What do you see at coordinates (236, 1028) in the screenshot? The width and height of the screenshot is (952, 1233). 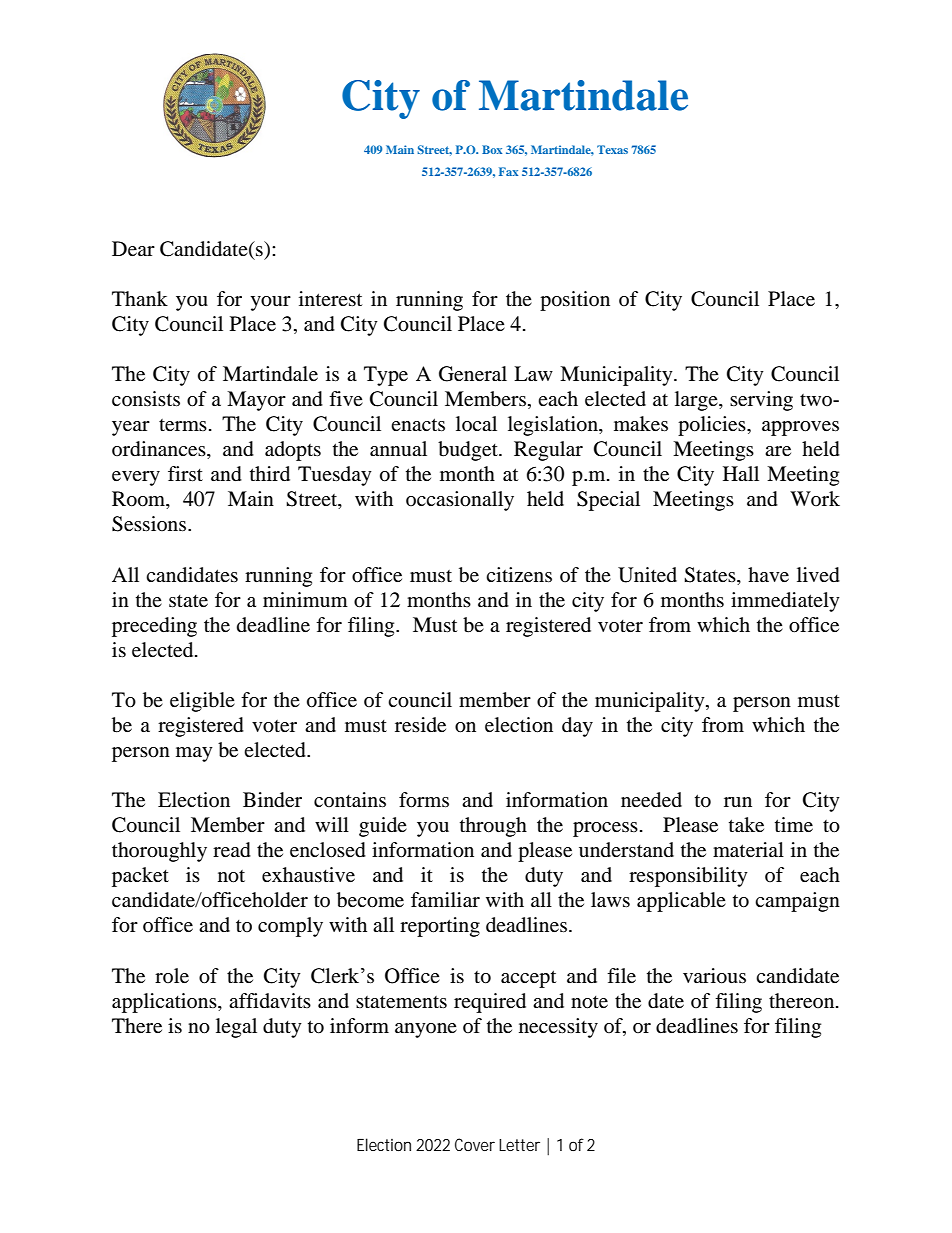 I see `legal` at bounding box center [236, 1028].
